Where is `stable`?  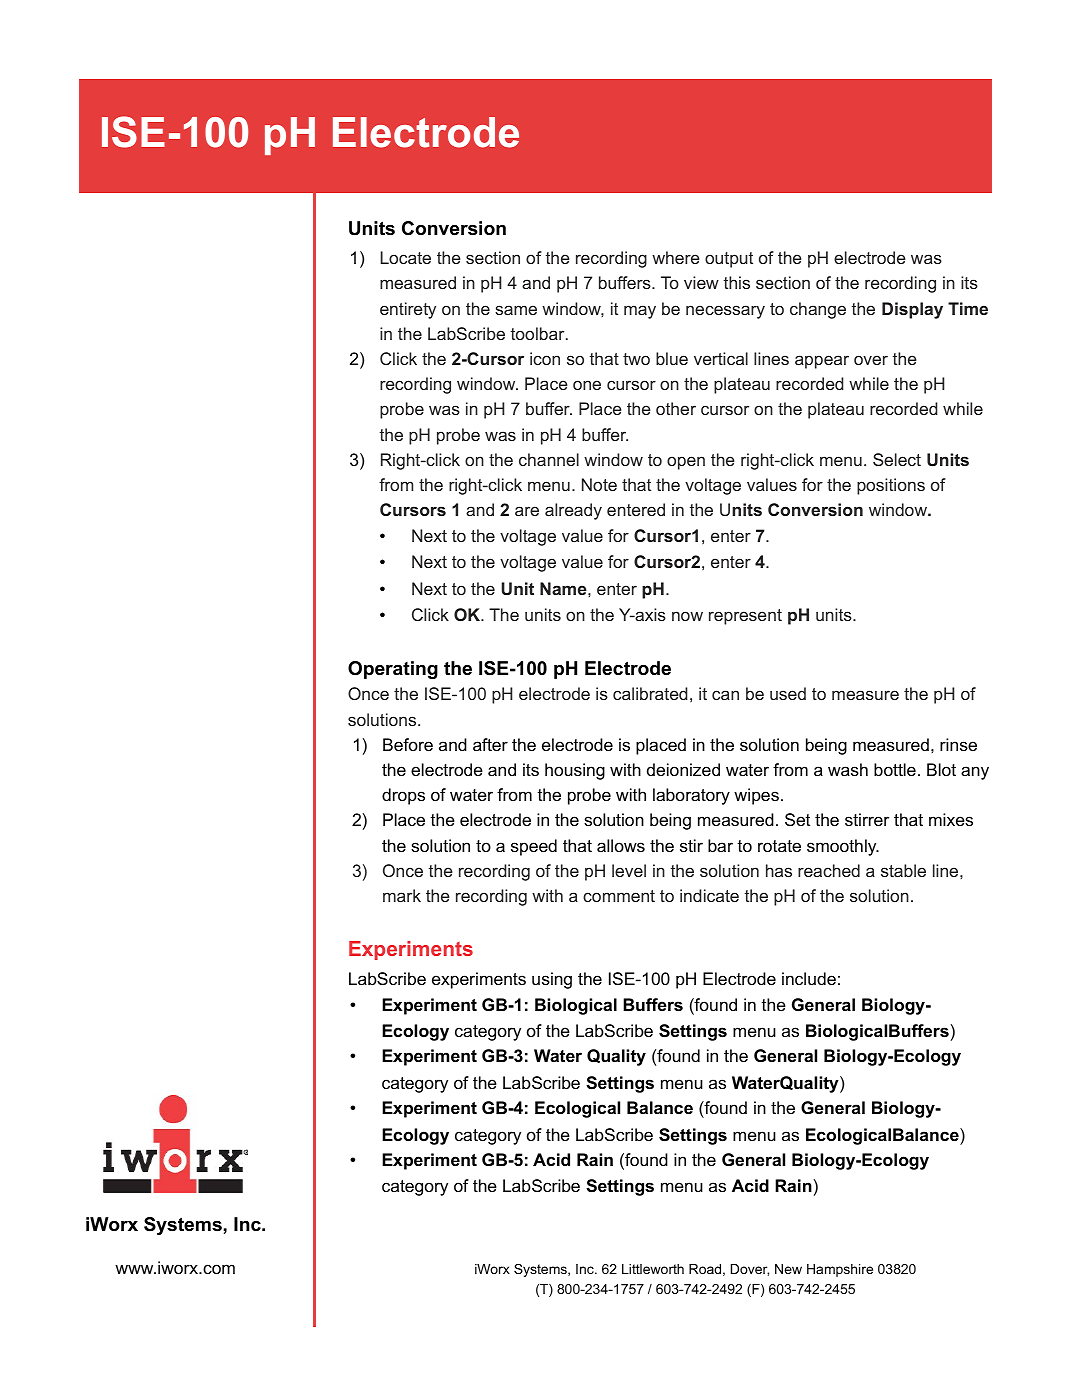 stable is located at coordinates (903, 870).
